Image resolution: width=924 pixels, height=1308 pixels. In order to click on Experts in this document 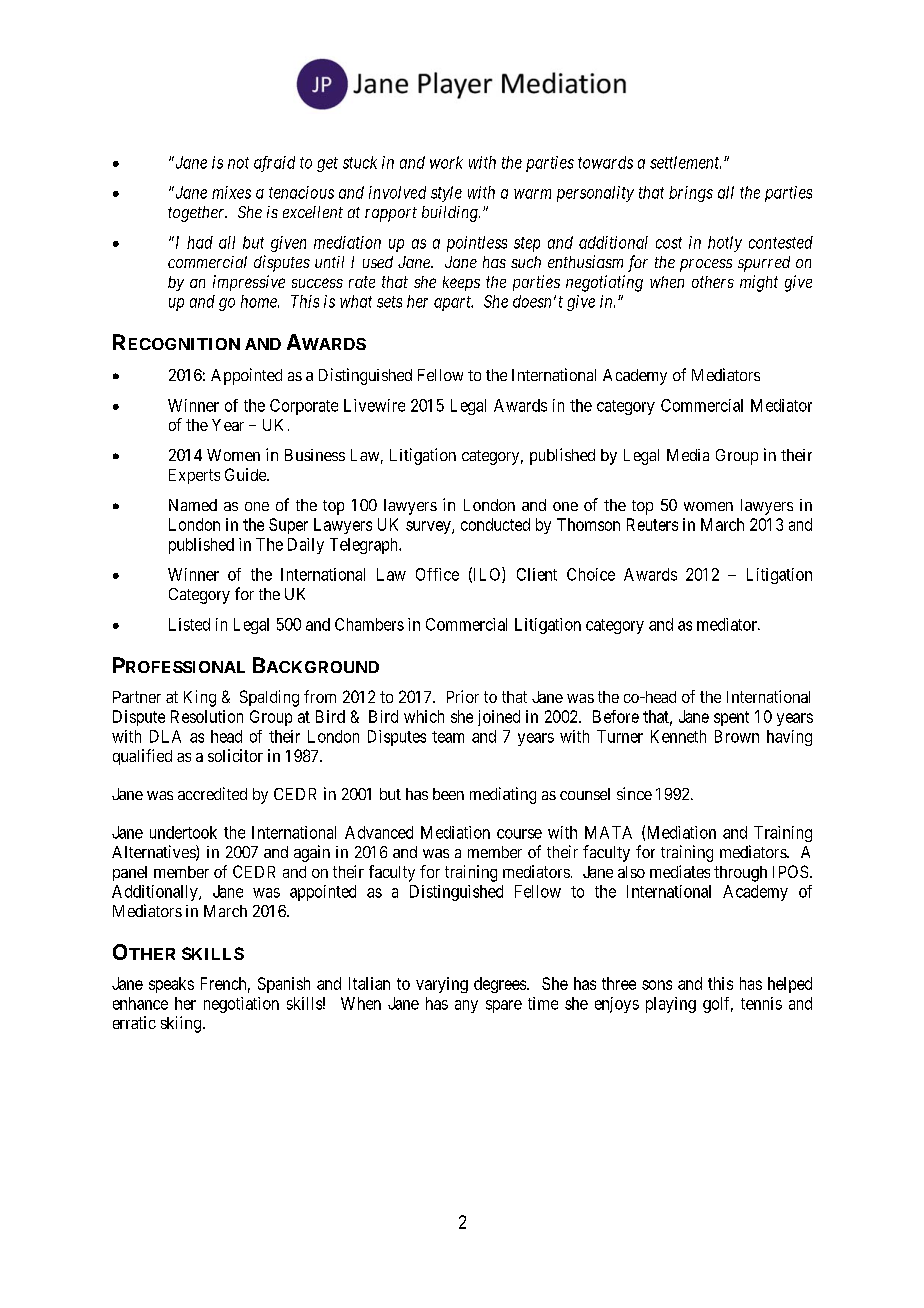, I will do `click(194, 476)`.
